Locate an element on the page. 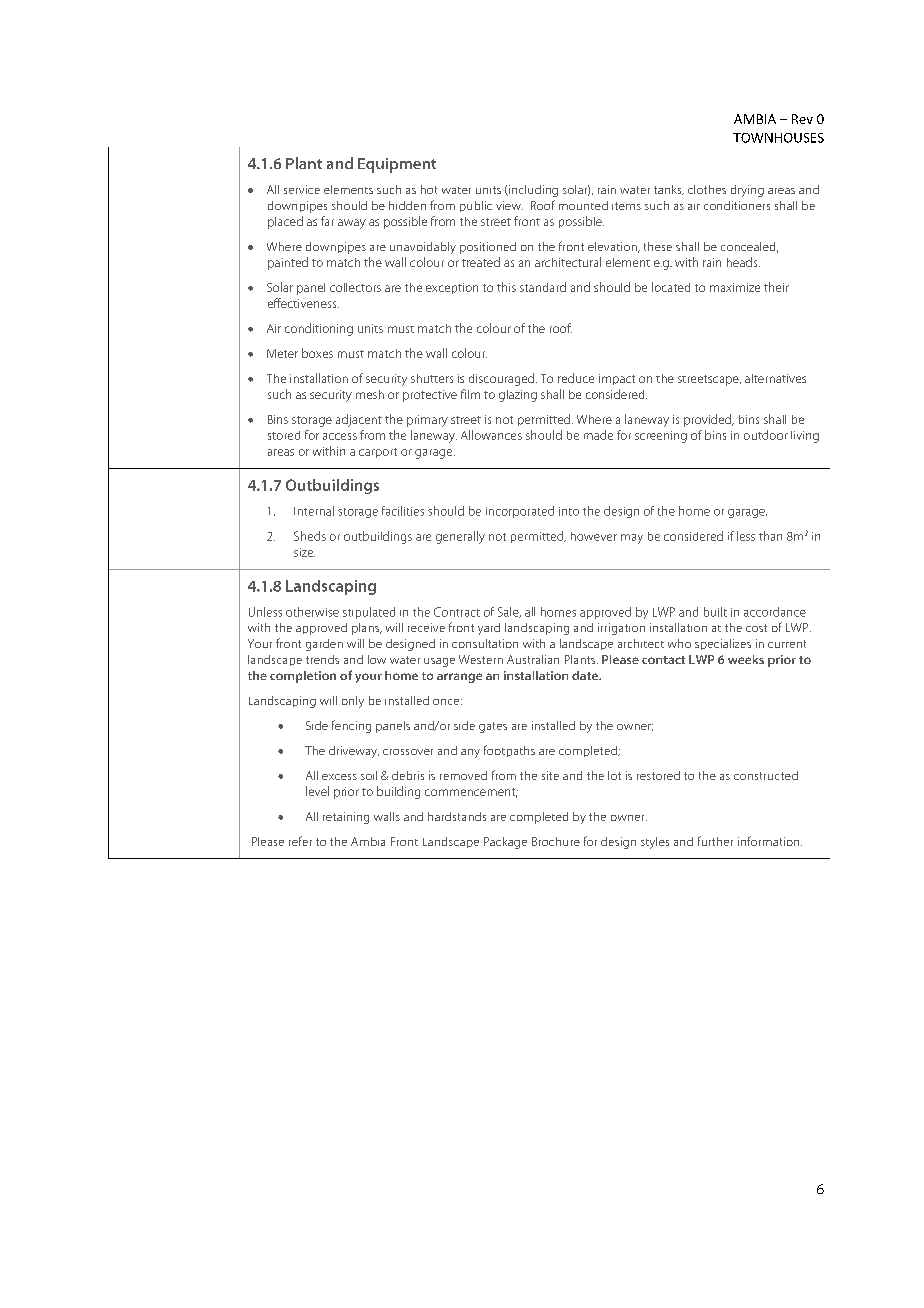  TOWNHOUSES is located at coordinates (778, 138).
